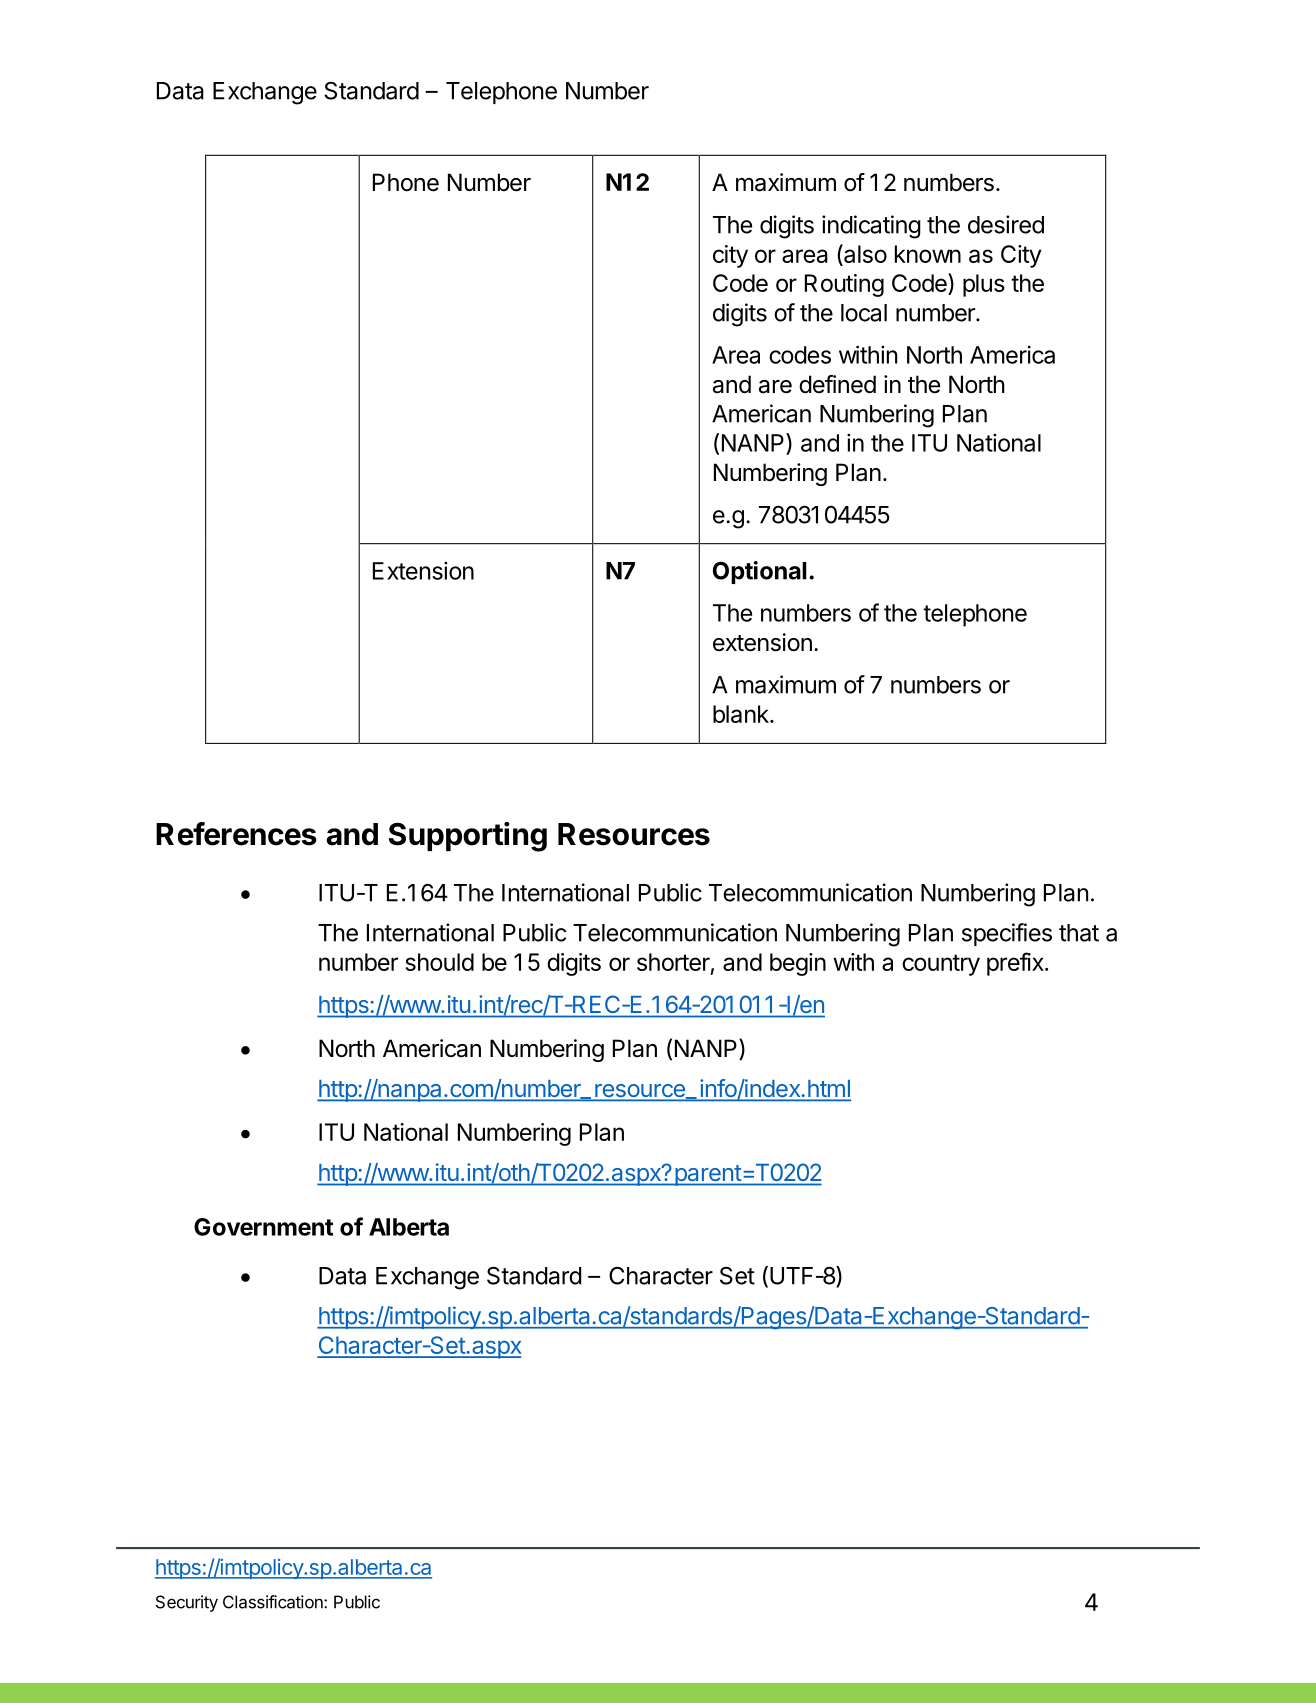 This screenshot has height=1703, width=1316. What do you see at coordinates (1016, 964) in the screenshot?
I see `prefix` at bounding box center [1016, 964].
